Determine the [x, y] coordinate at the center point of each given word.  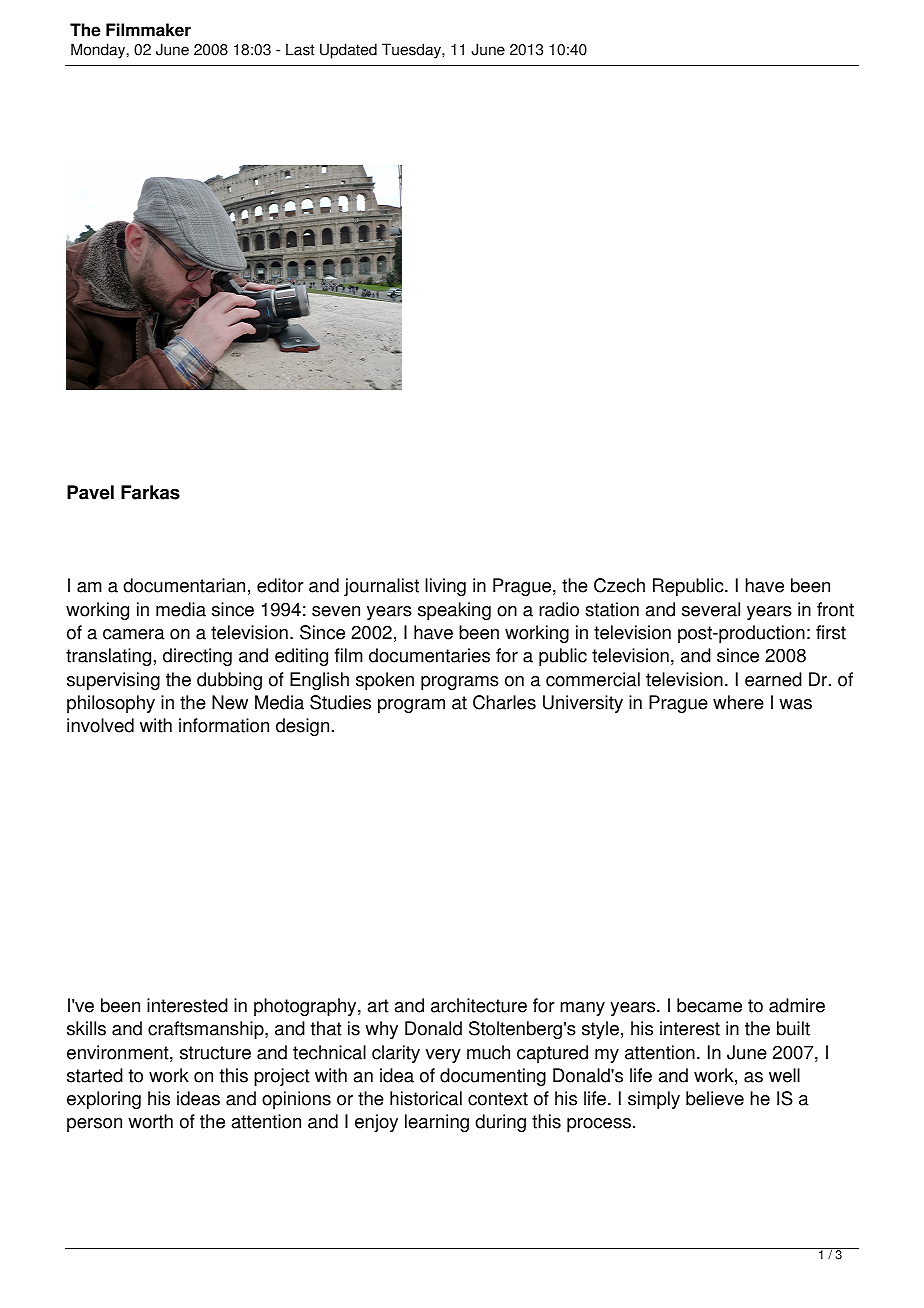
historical [426, 1098]
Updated [348, 51]
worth [150, 1121]
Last [300, 49]
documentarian [184, 585]
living [445, 587]
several [711, 609]
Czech [619, 585]
